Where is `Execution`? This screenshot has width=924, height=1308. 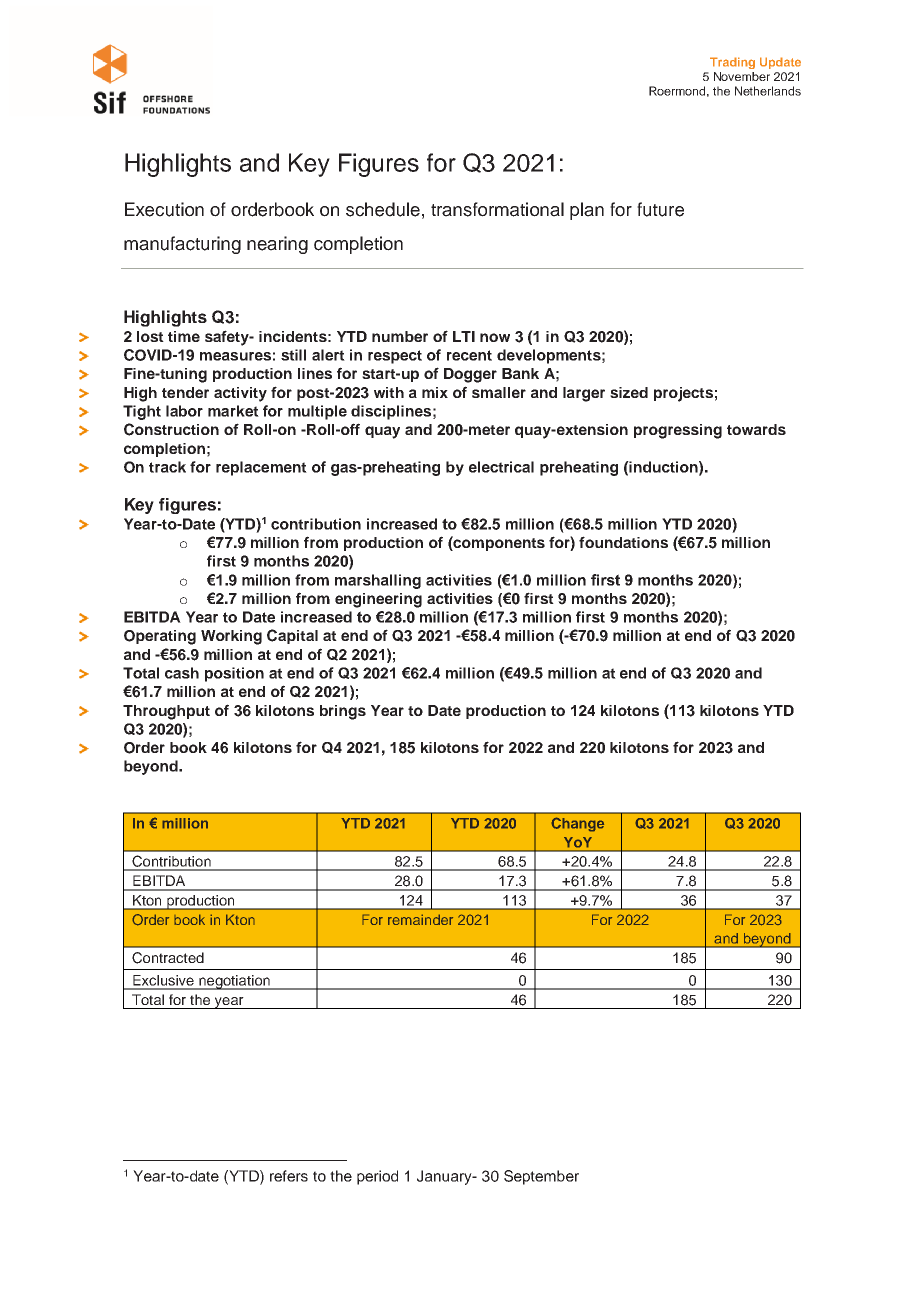 Execution is located at coordinates (164, 209).
